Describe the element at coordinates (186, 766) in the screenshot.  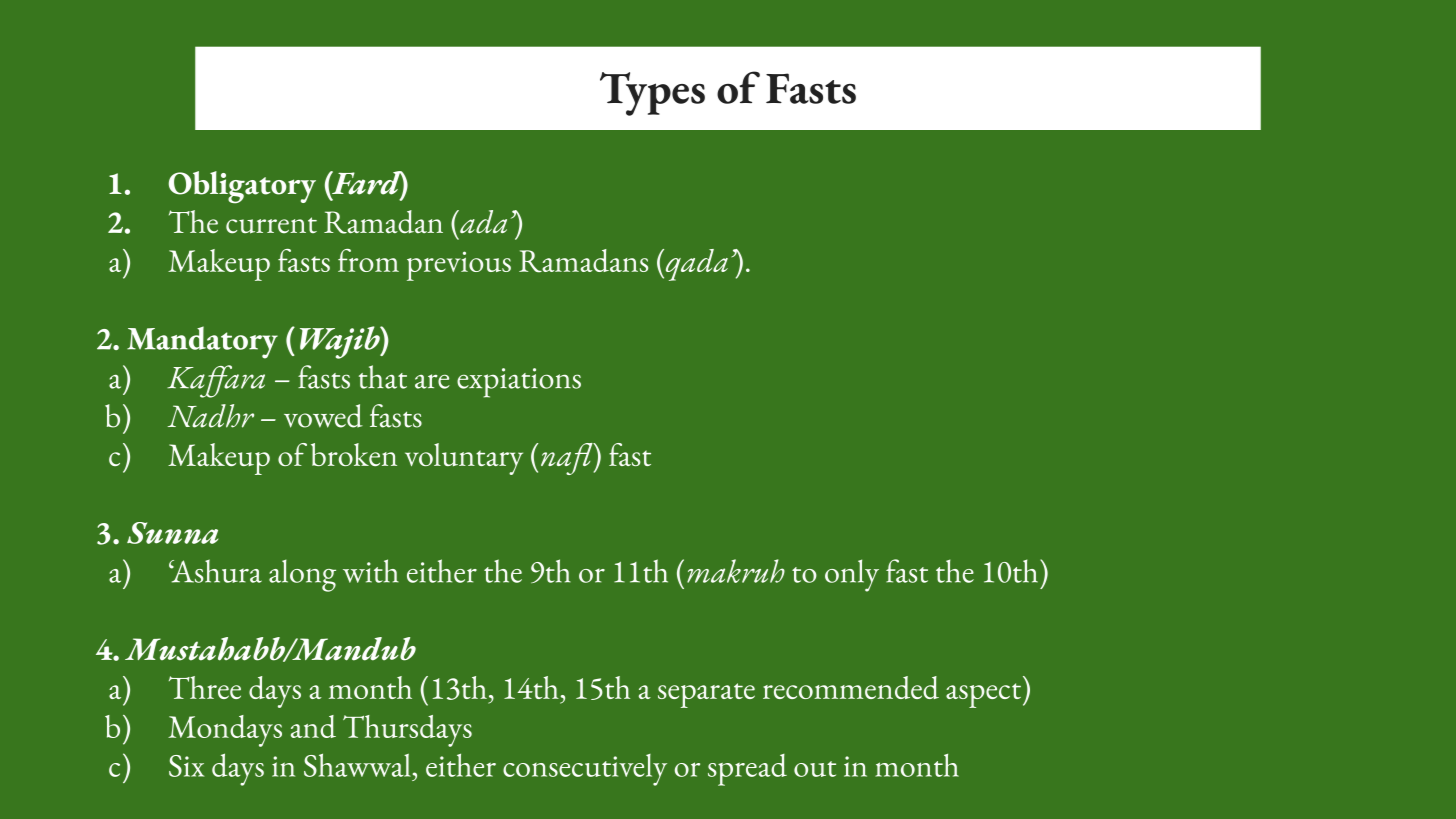
I see `Six` at that location.
